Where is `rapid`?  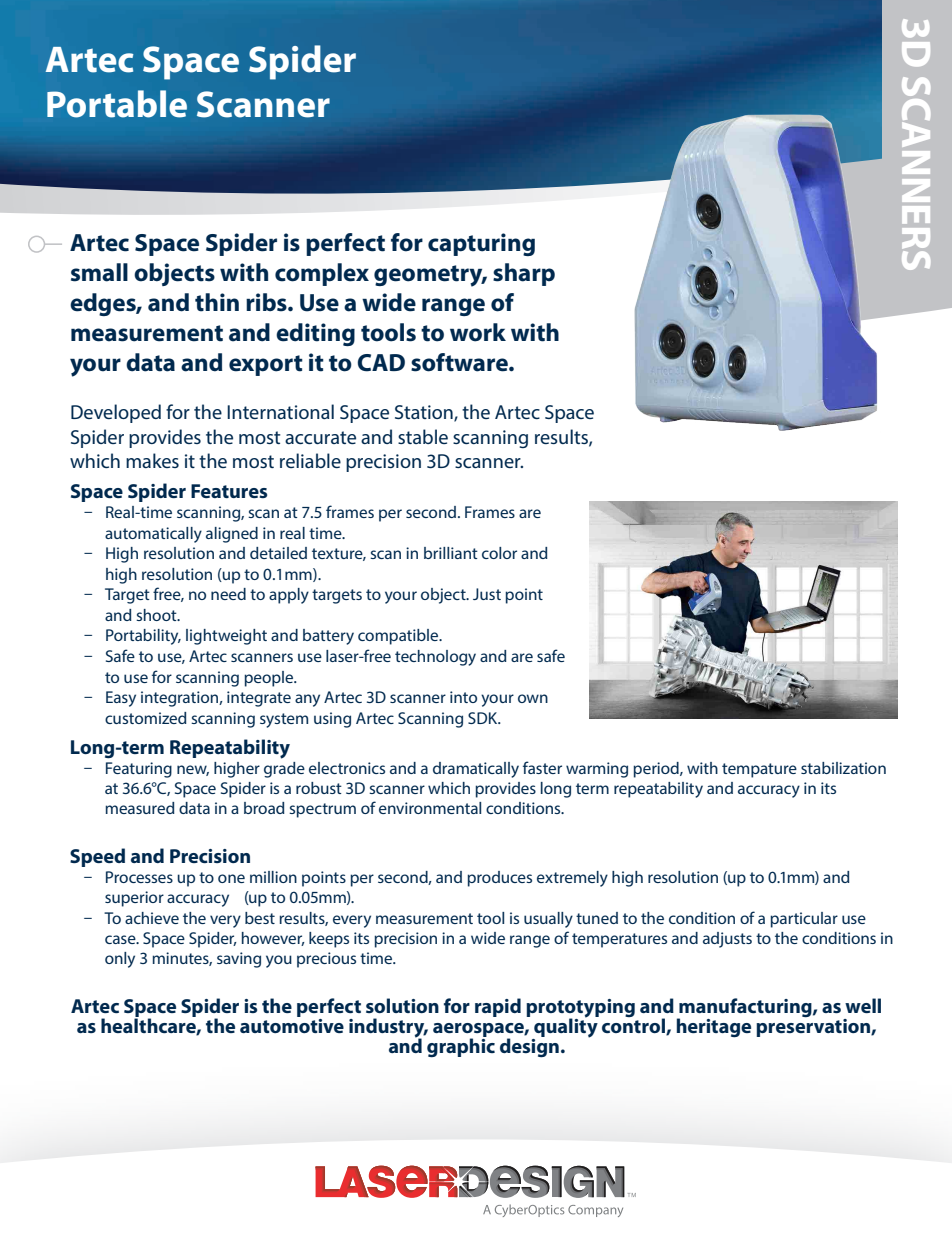 rapid is located at coordinates (498, 1007).
